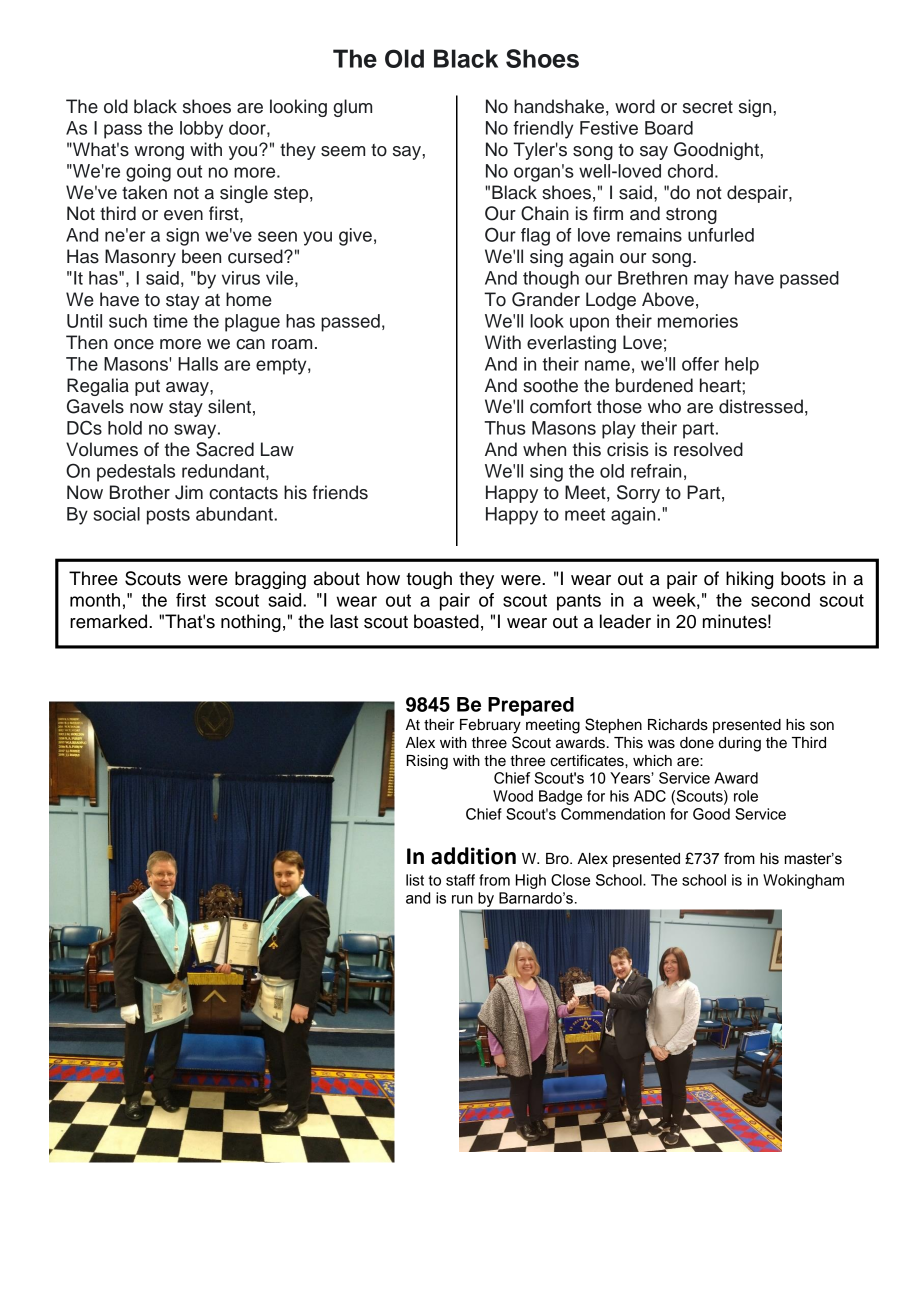 The height and width of the screenshot is (1308, 924). What do you see at coordinates (168, 516) in the screenshot?
I see `posts` at bounding box center [168, 516].
